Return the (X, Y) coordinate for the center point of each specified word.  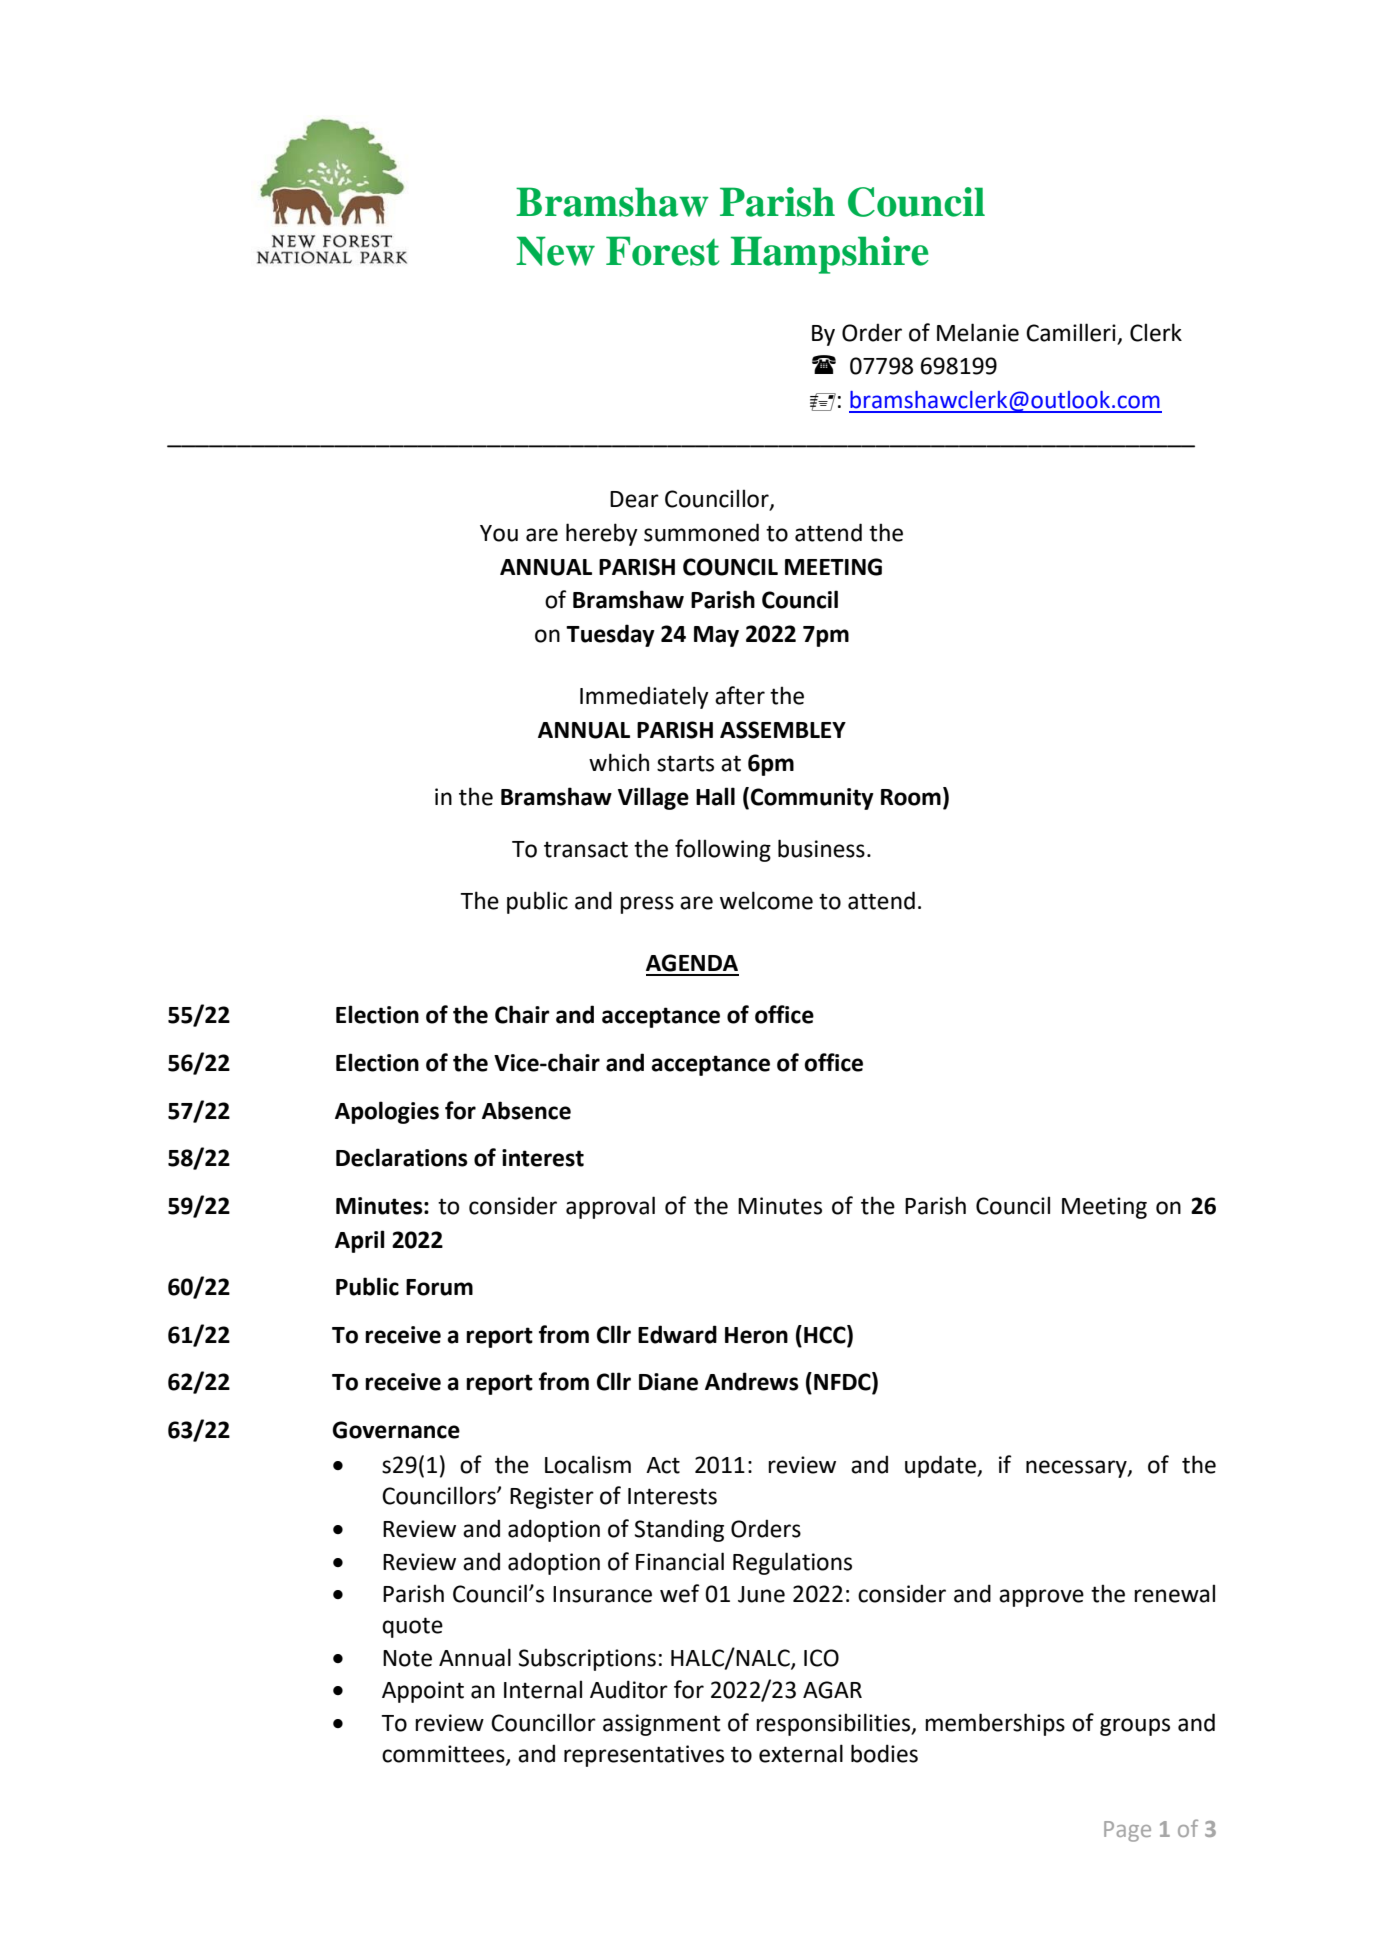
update (941, 1466)
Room (911, 797)
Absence (526, 1110)
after (740, 695)
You (499, 533)
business (821, 848)
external (801, 1753)
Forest (663, 251)
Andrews (752, 1381)
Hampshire (830, 255)
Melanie (978, 332)
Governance (396, 1430)
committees (444, 1755)
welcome (766, 900)
